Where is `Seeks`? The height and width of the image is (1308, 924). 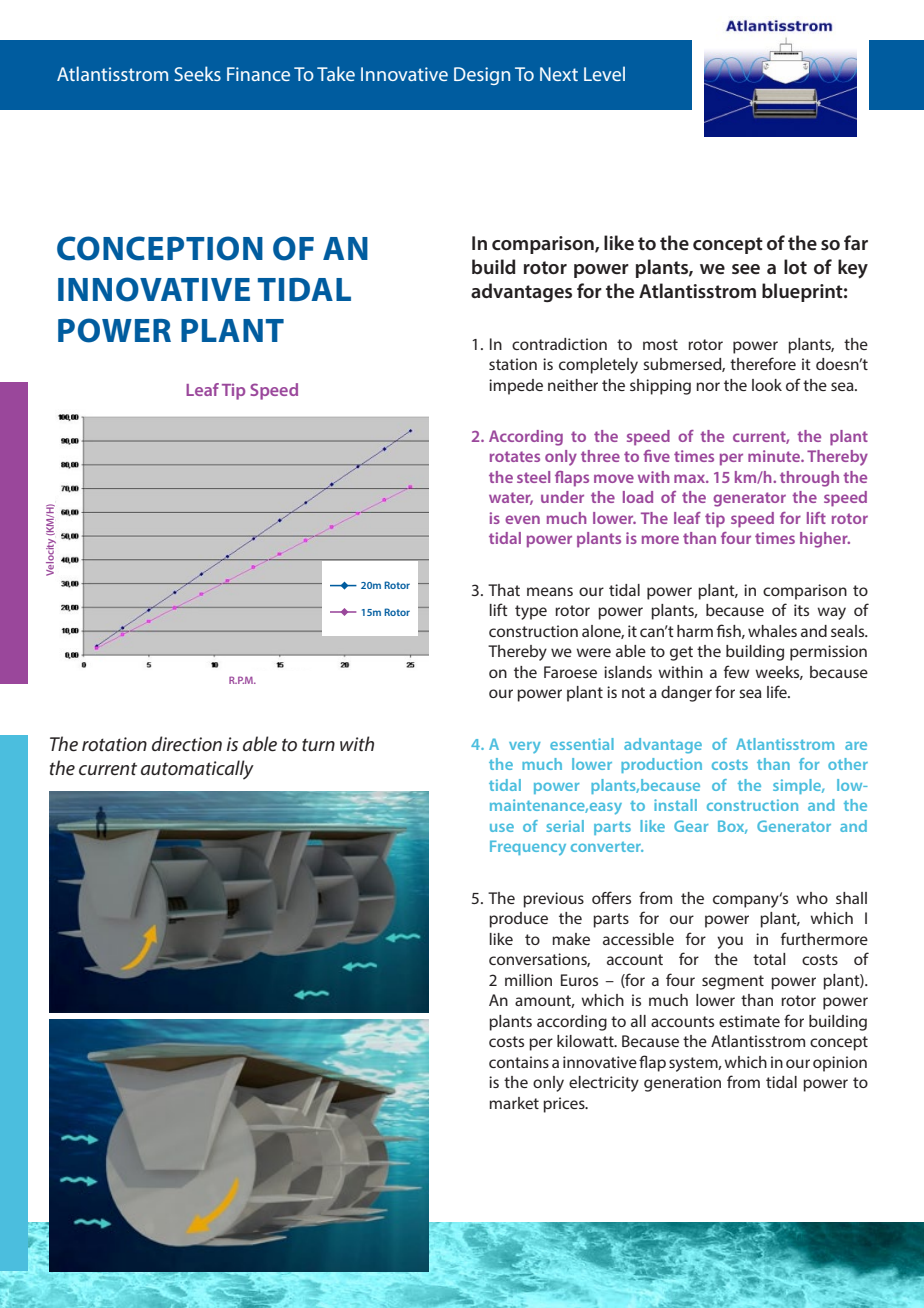
Seeks is located at coordinates (197, 73).
